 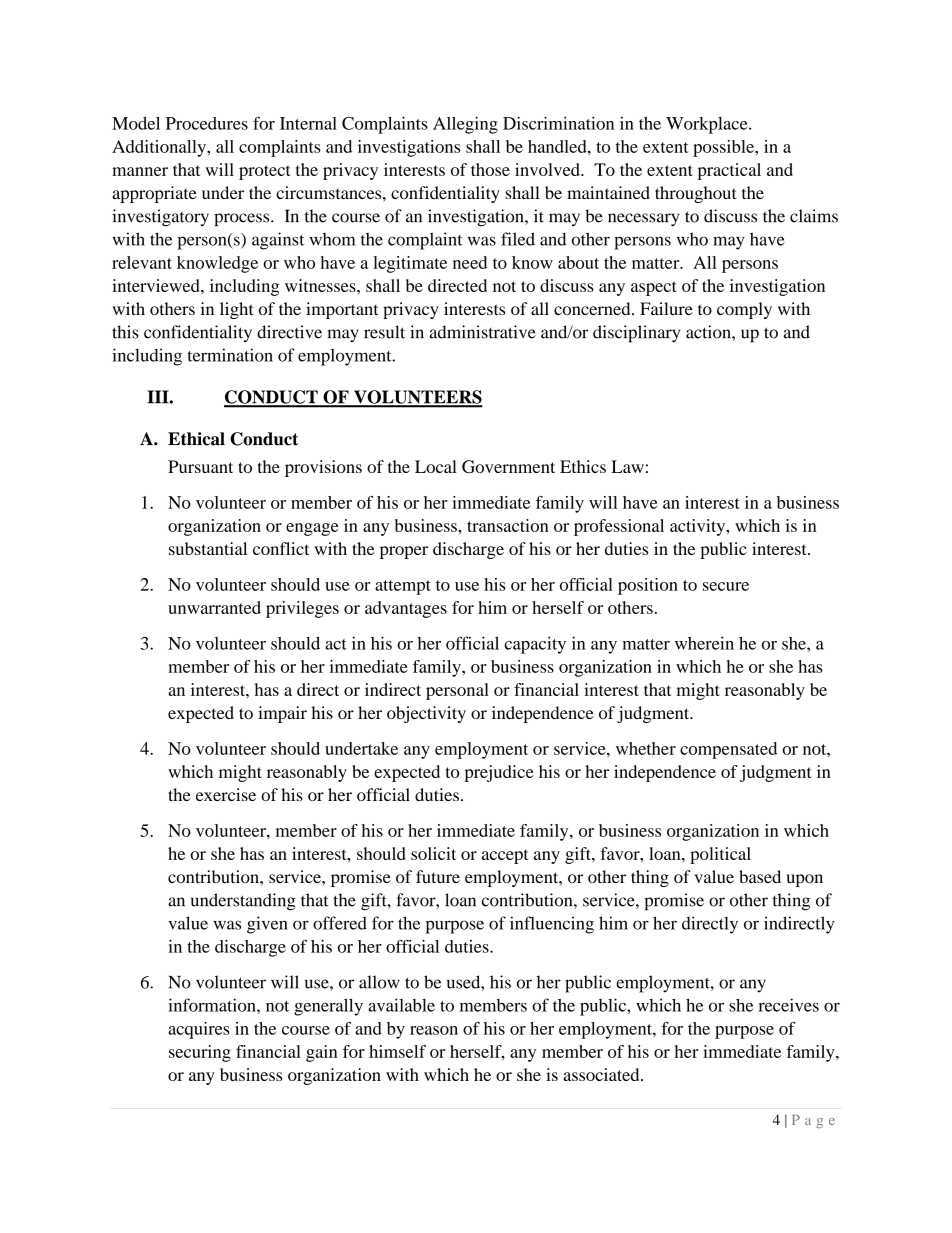 What do you see at coordinates (490, 169) in the image?
I see `those` at bounding box center [490, 169].
